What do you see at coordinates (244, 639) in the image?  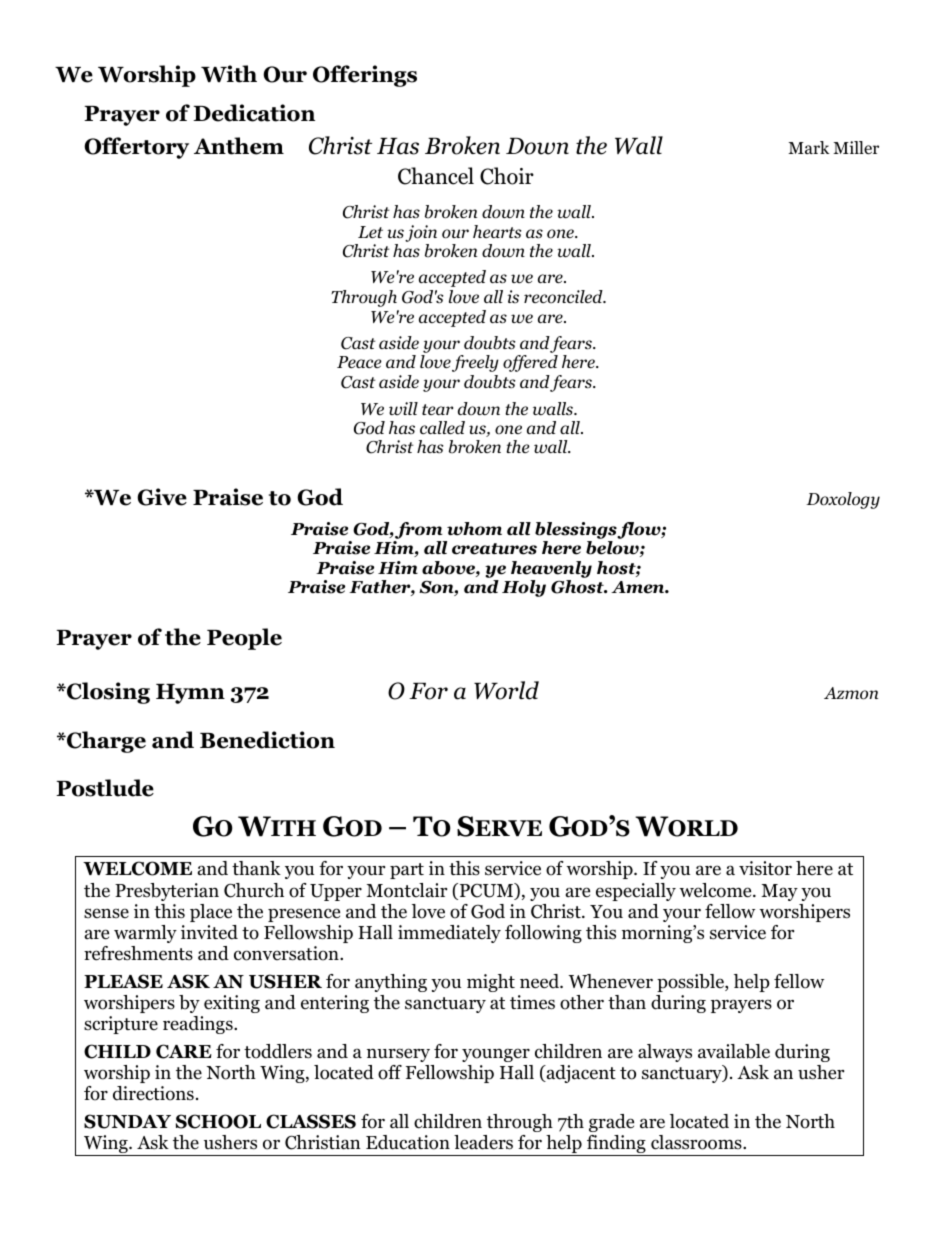 I see `People` at bounding box center [244, 639].
